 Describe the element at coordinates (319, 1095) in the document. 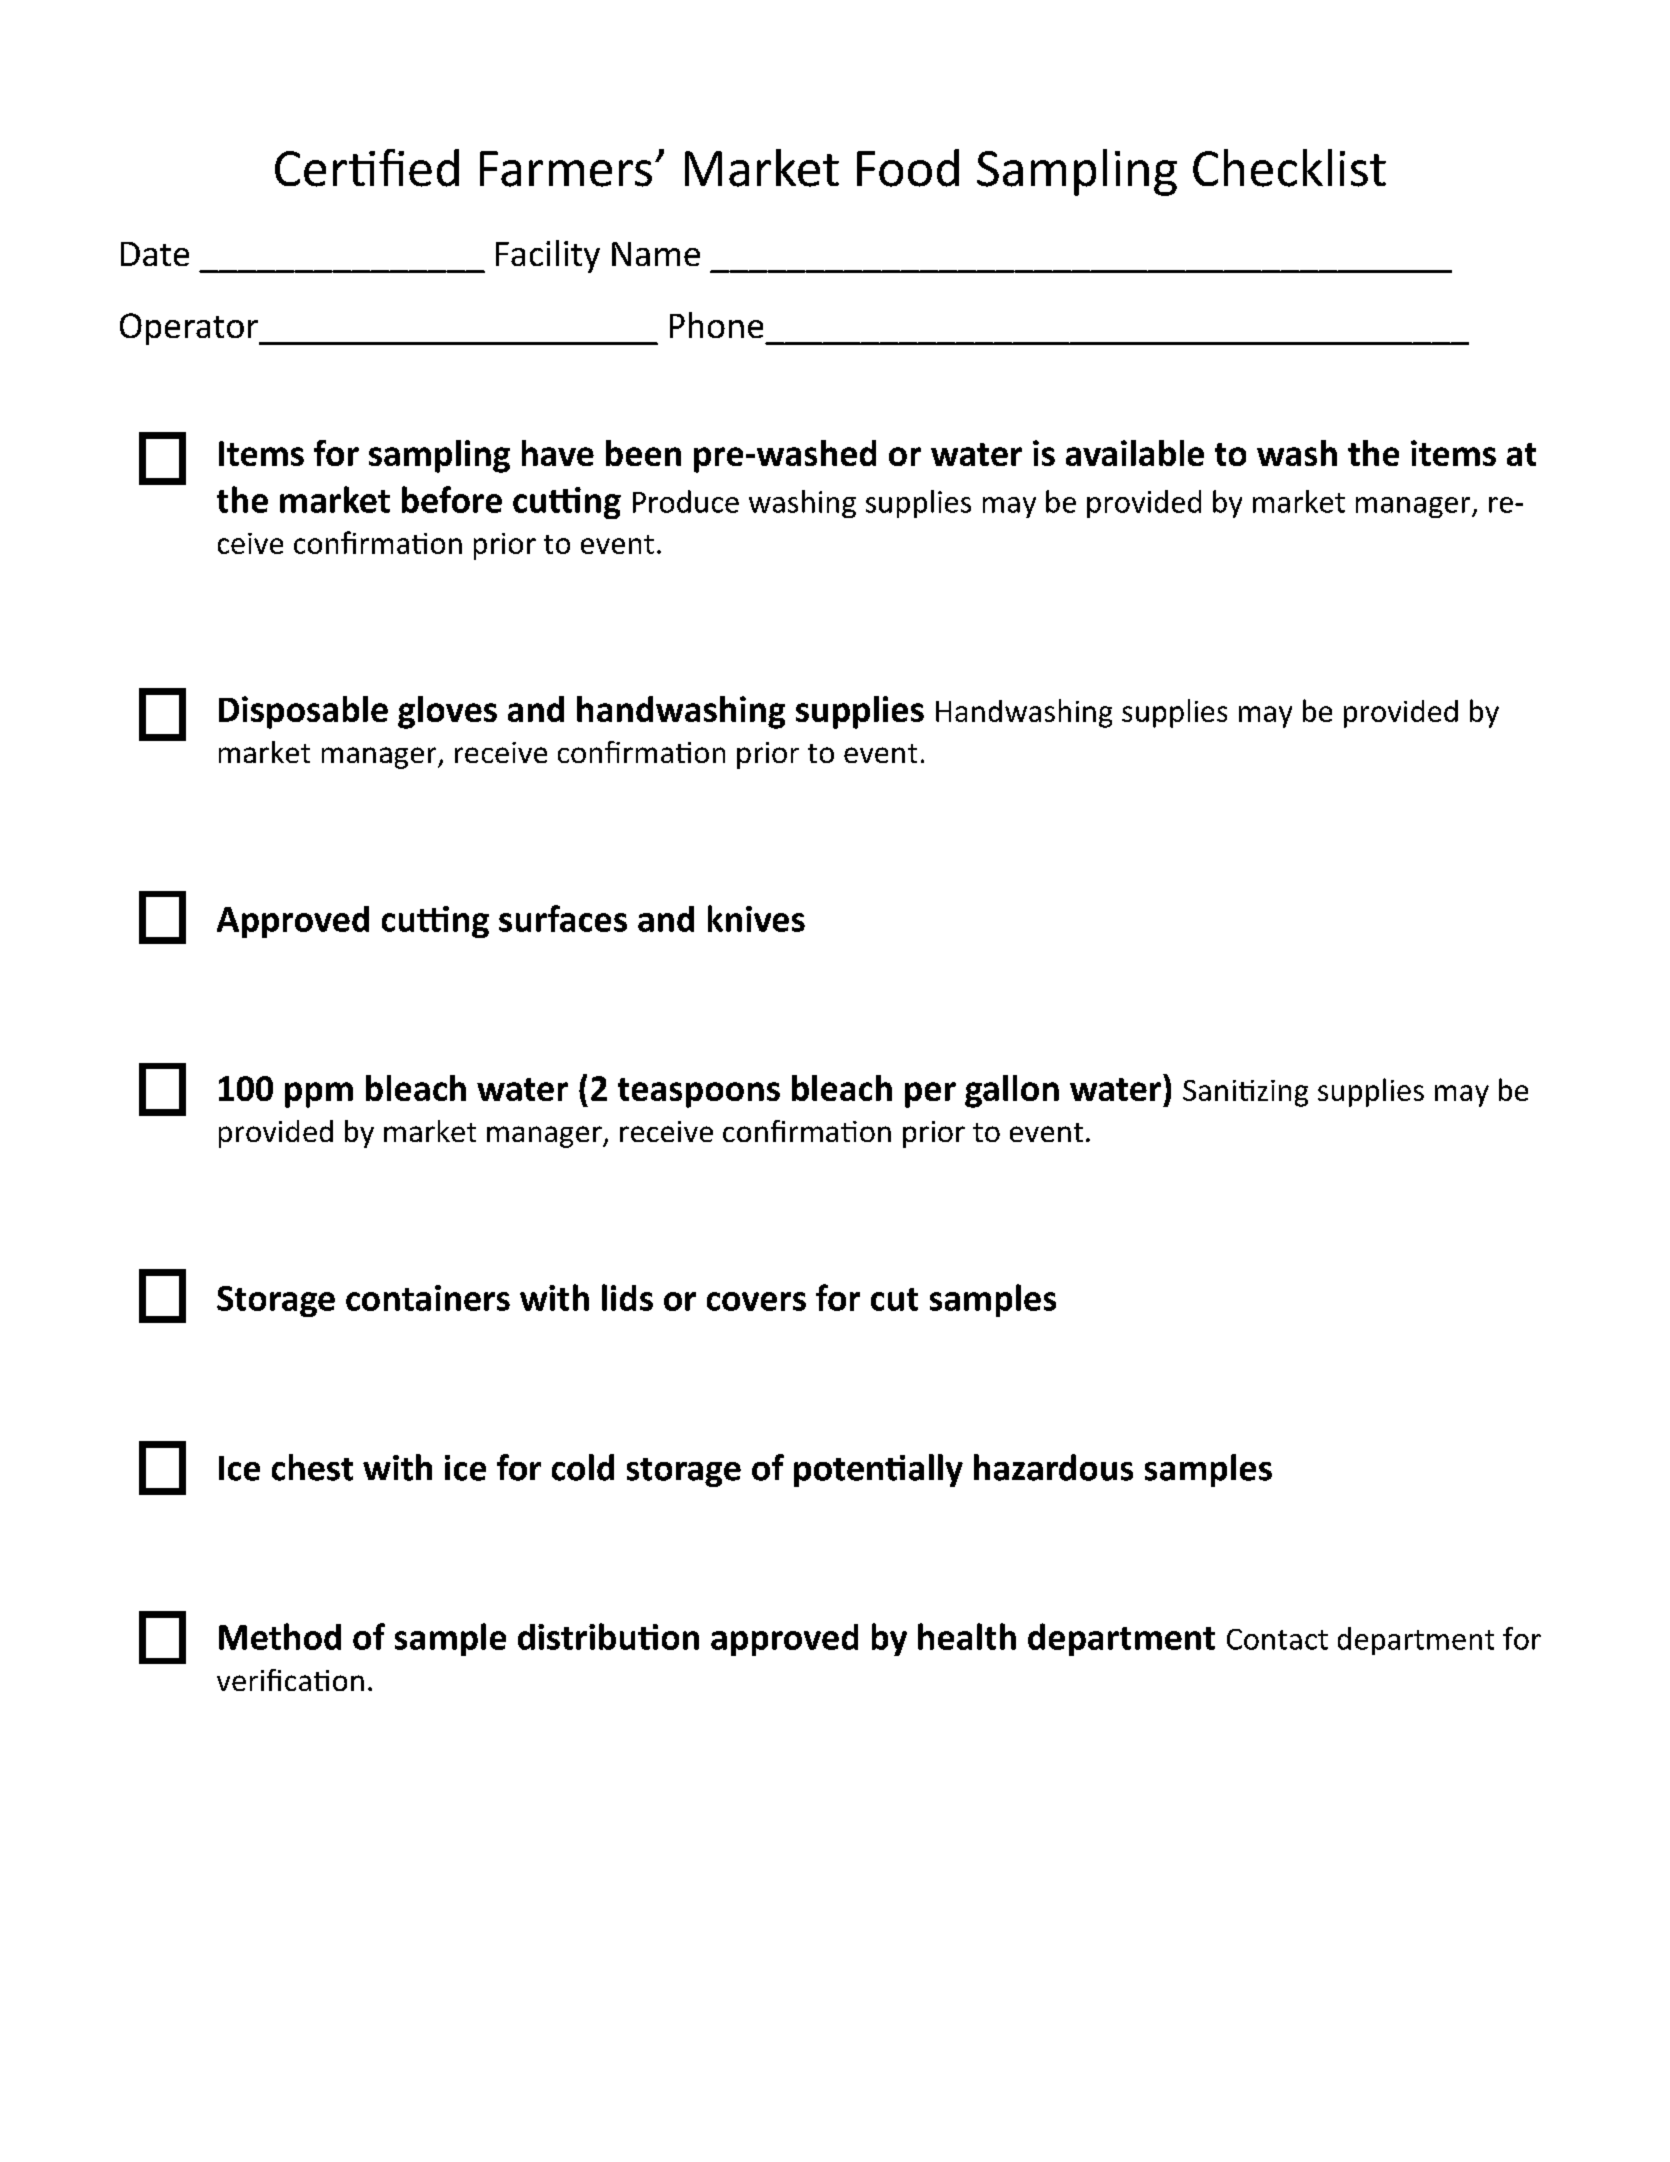

I see `ppm` at that location.
